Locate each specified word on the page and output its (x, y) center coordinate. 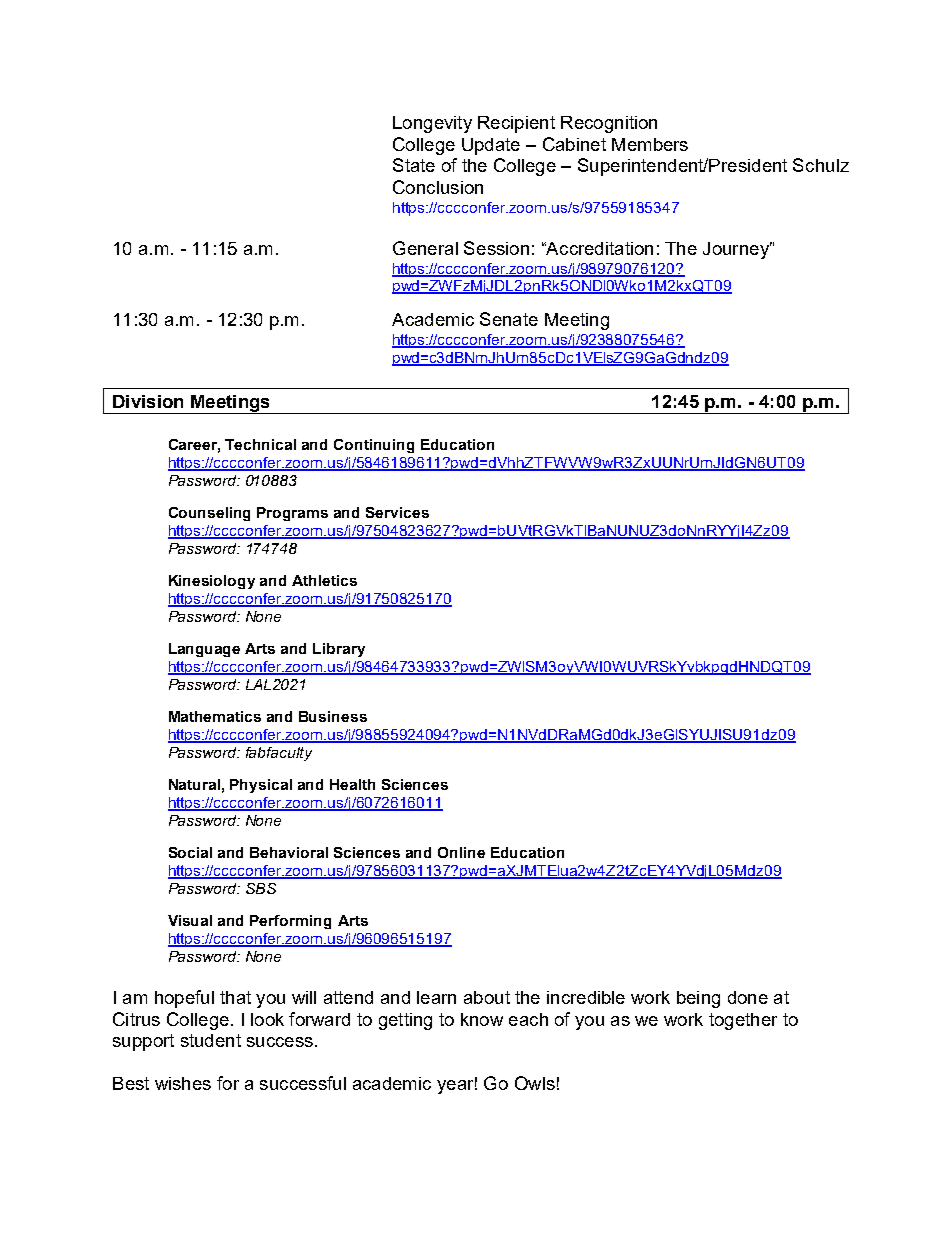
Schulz (821, 165)
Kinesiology (212, 582)
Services (397, 512)
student (211, 1040)
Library (339, 650)
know (482, 1019)
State (414, 165)
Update (491, 146)
